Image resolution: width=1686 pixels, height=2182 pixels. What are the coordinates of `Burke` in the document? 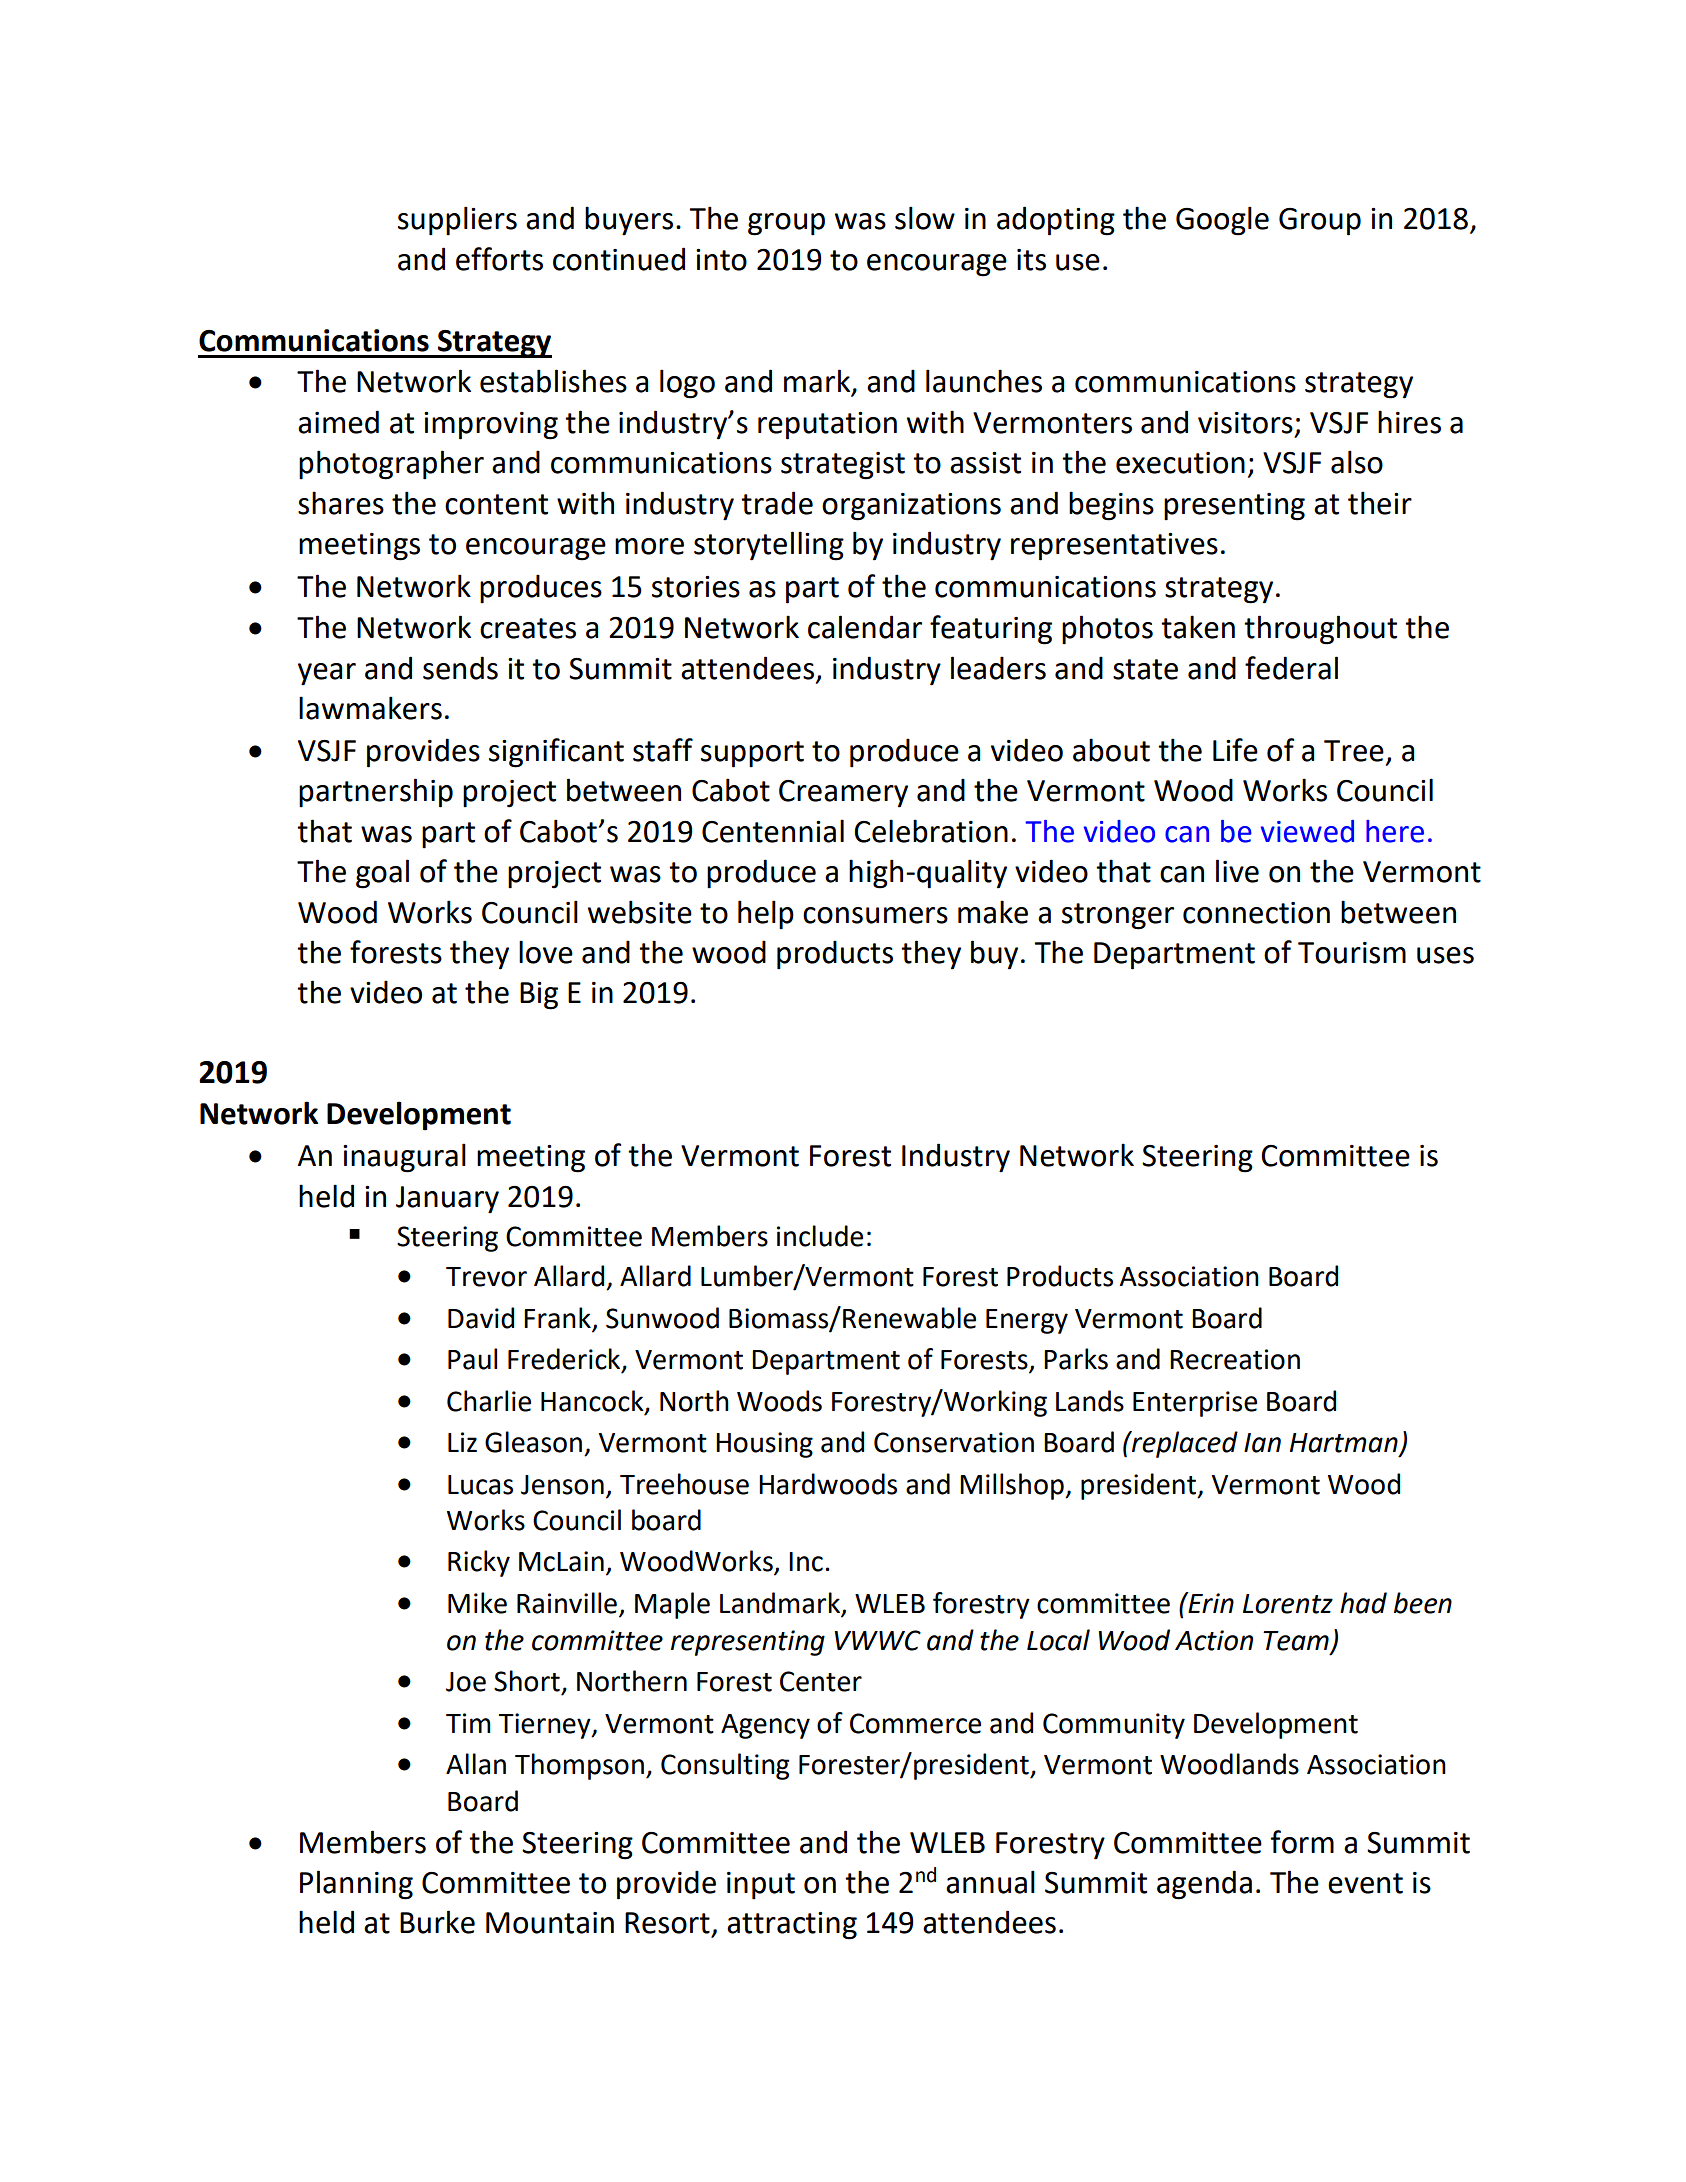 It's located at (437, 1922).
